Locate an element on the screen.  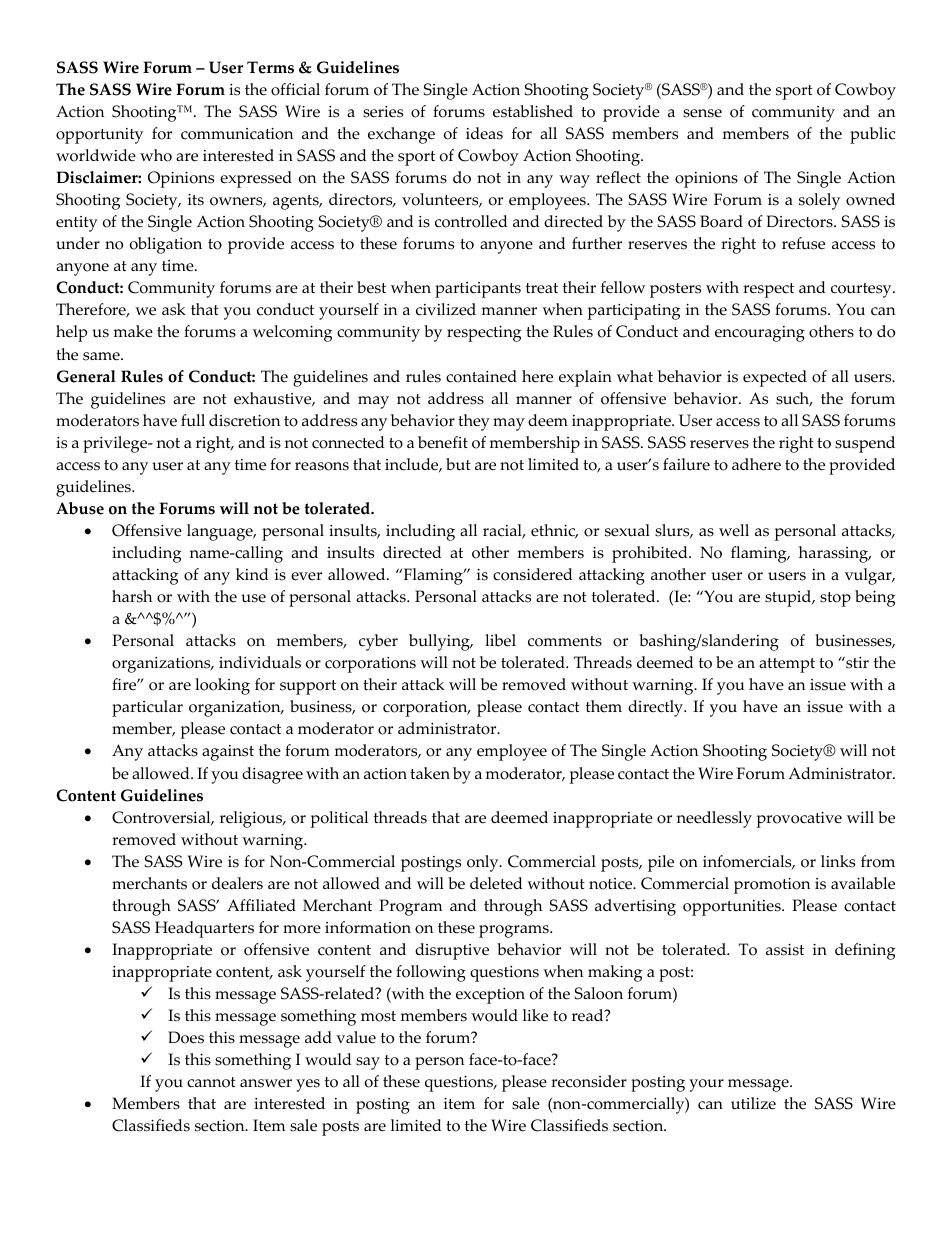
considered is located at coordinates (533, 574).
